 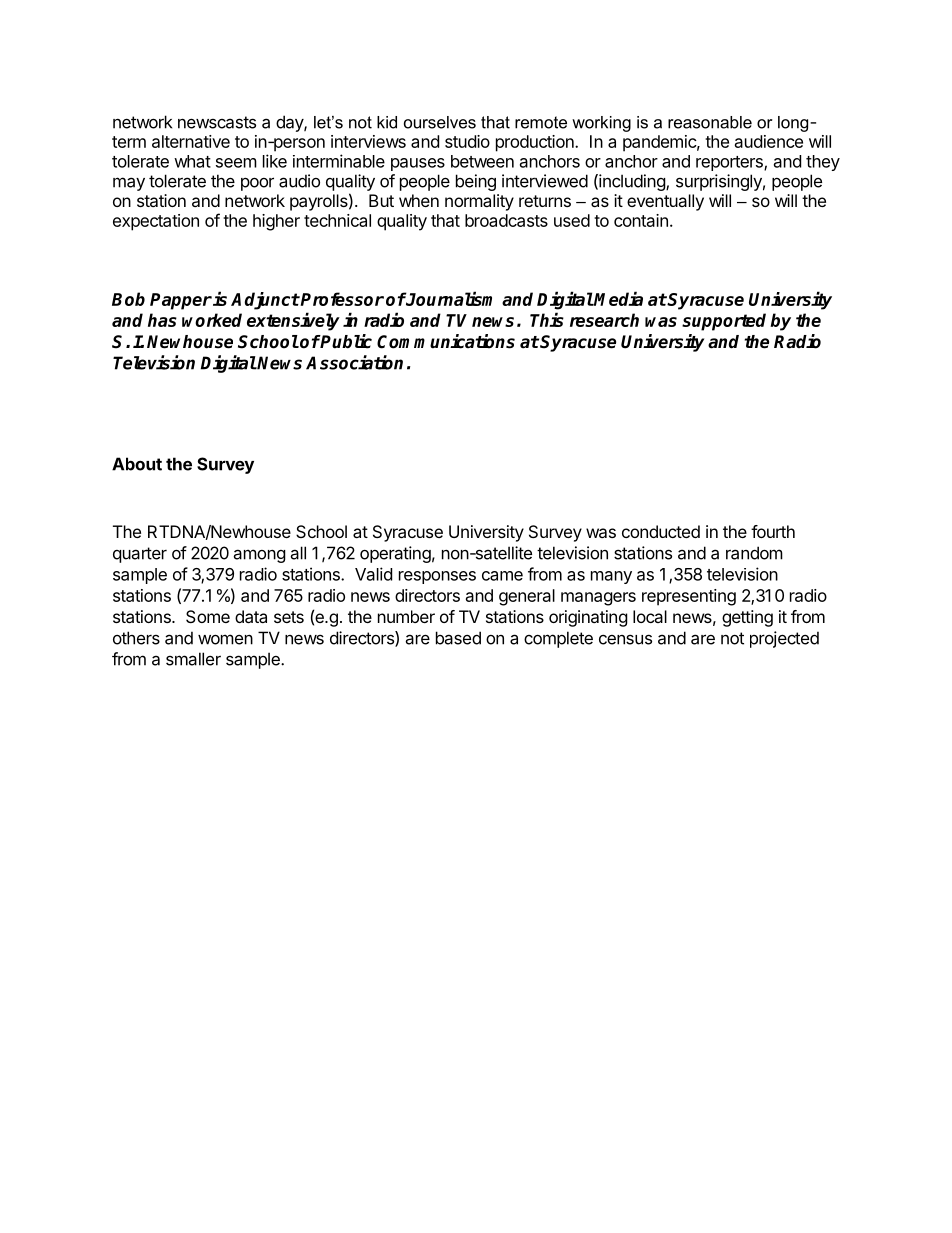 I want to click on operating, so click(x=395, y=554).
